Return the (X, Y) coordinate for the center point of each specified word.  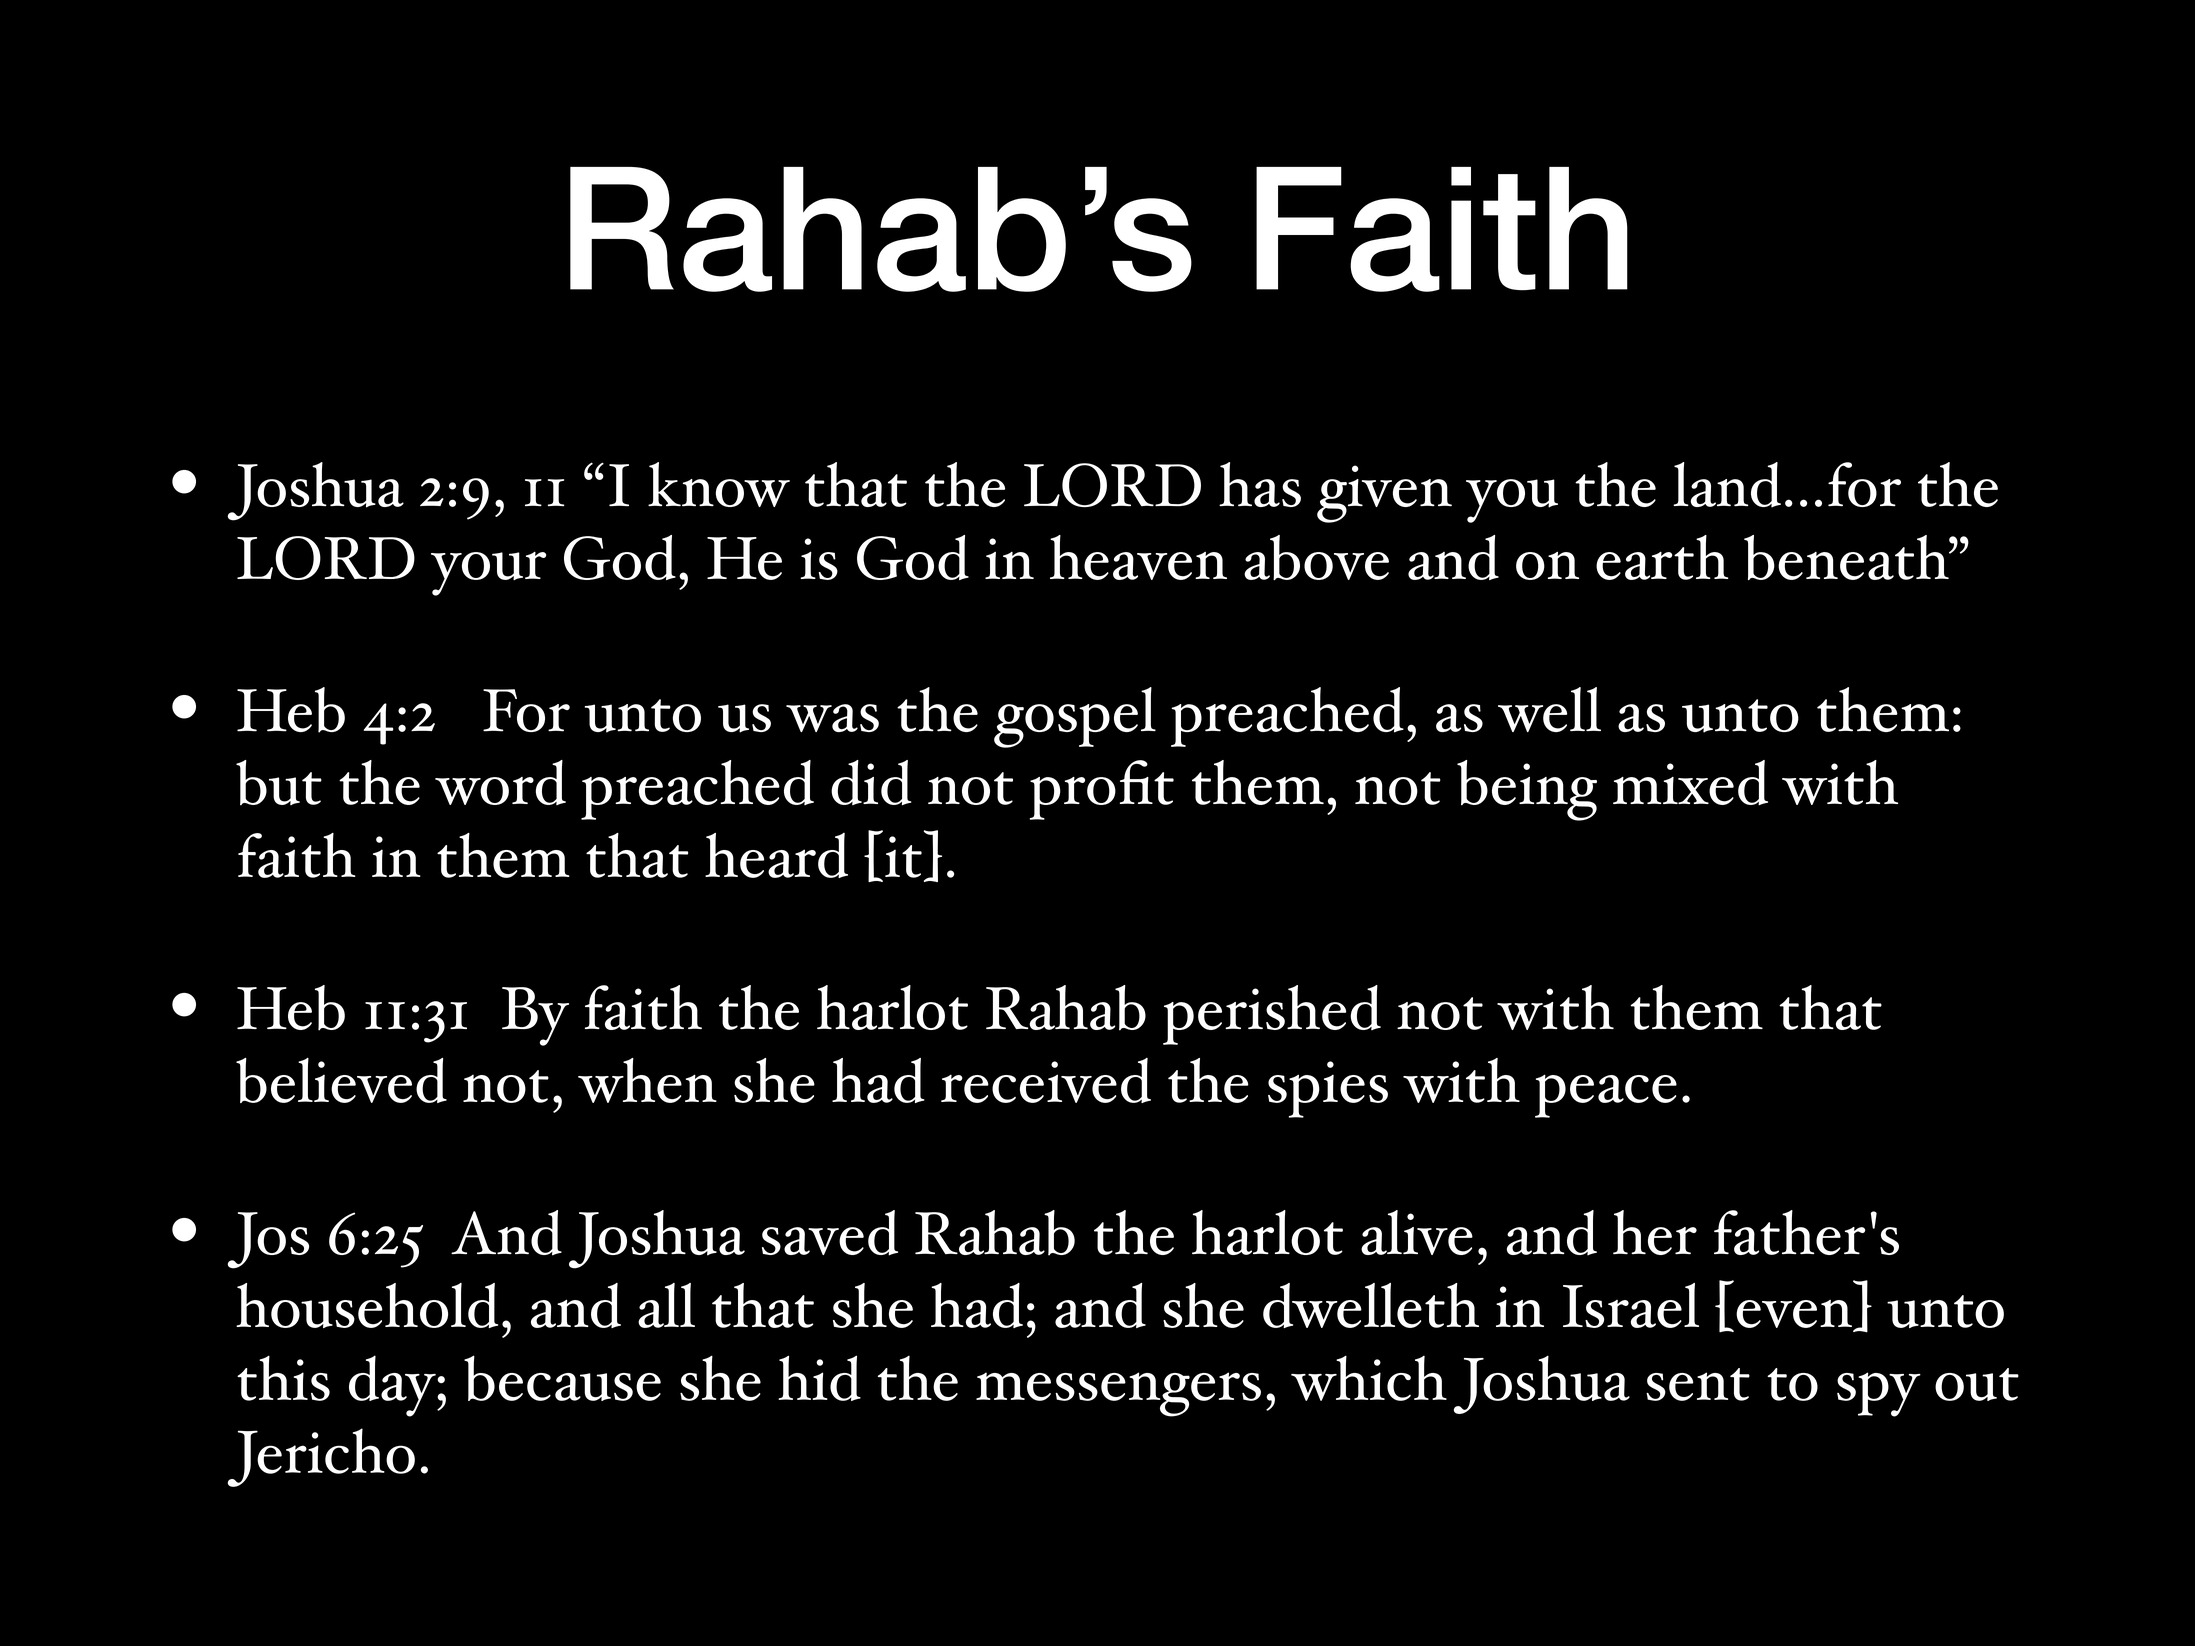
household (367, 1305)
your (488, 574)
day (393, 1386)
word (500, 782)
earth (1662, 557)
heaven (1138, 557)
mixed (1690, 782)
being (1527, 790)
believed (341, 1080)
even (1794, 1314)
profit (1102, 790)
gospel (1075, 717)
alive (1417, 1232)
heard (776, 855)
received (1046, 1080)
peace (1606, 1096)
